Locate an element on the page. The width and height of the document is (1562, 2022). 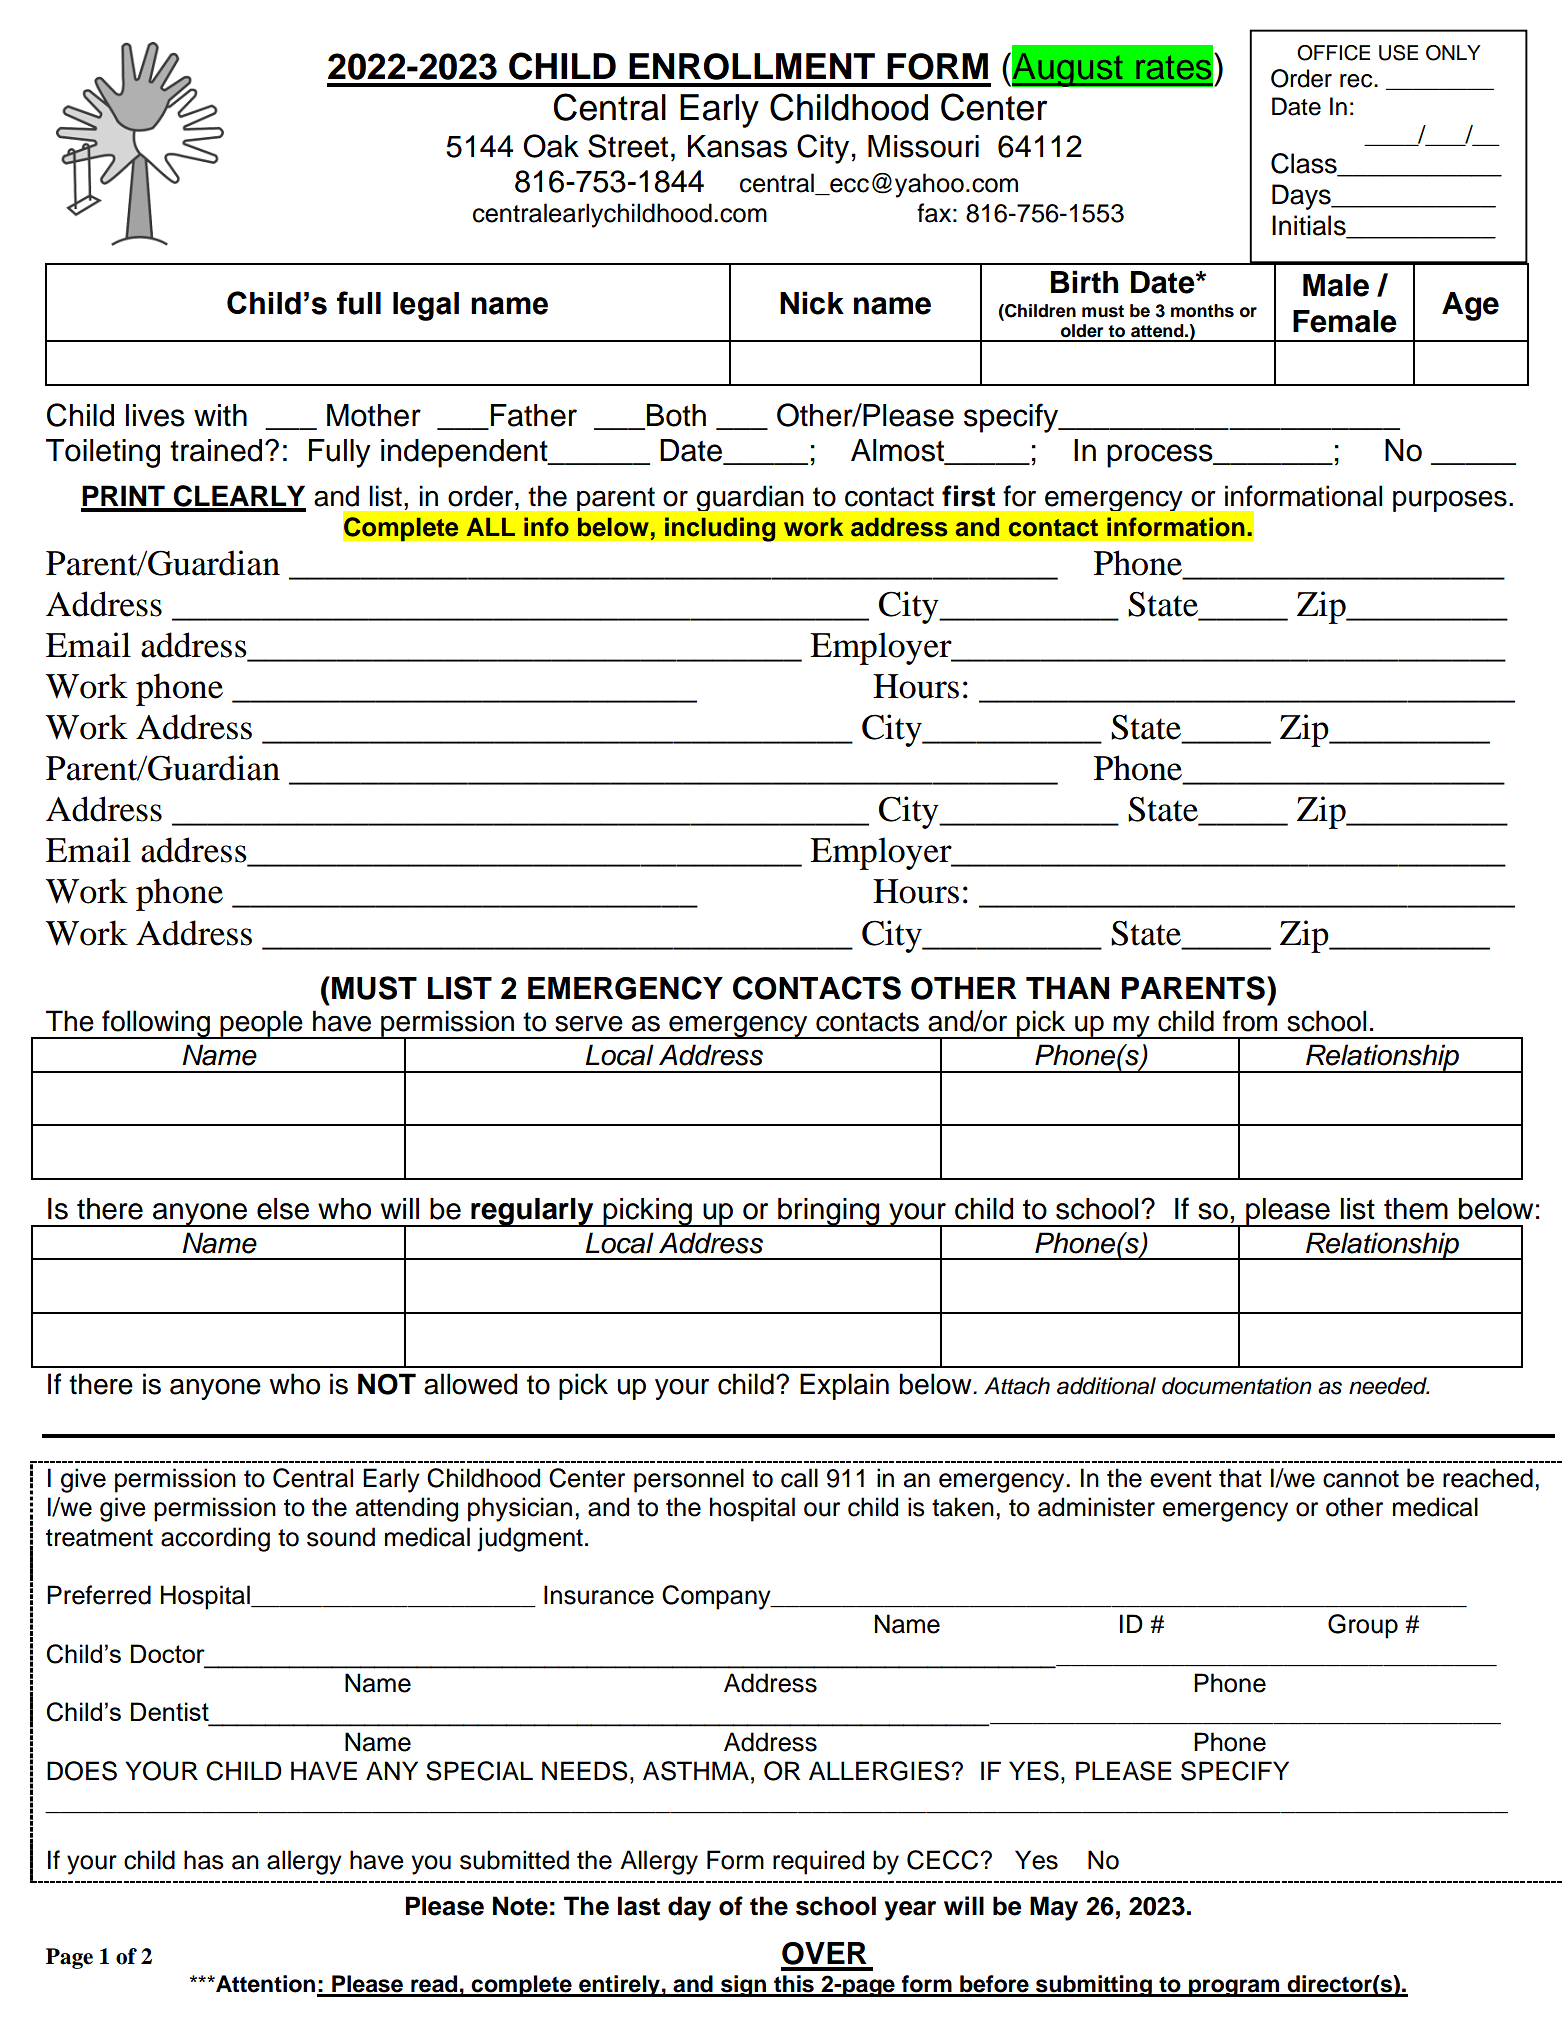
Oak is located at coordinates (551, 146).
